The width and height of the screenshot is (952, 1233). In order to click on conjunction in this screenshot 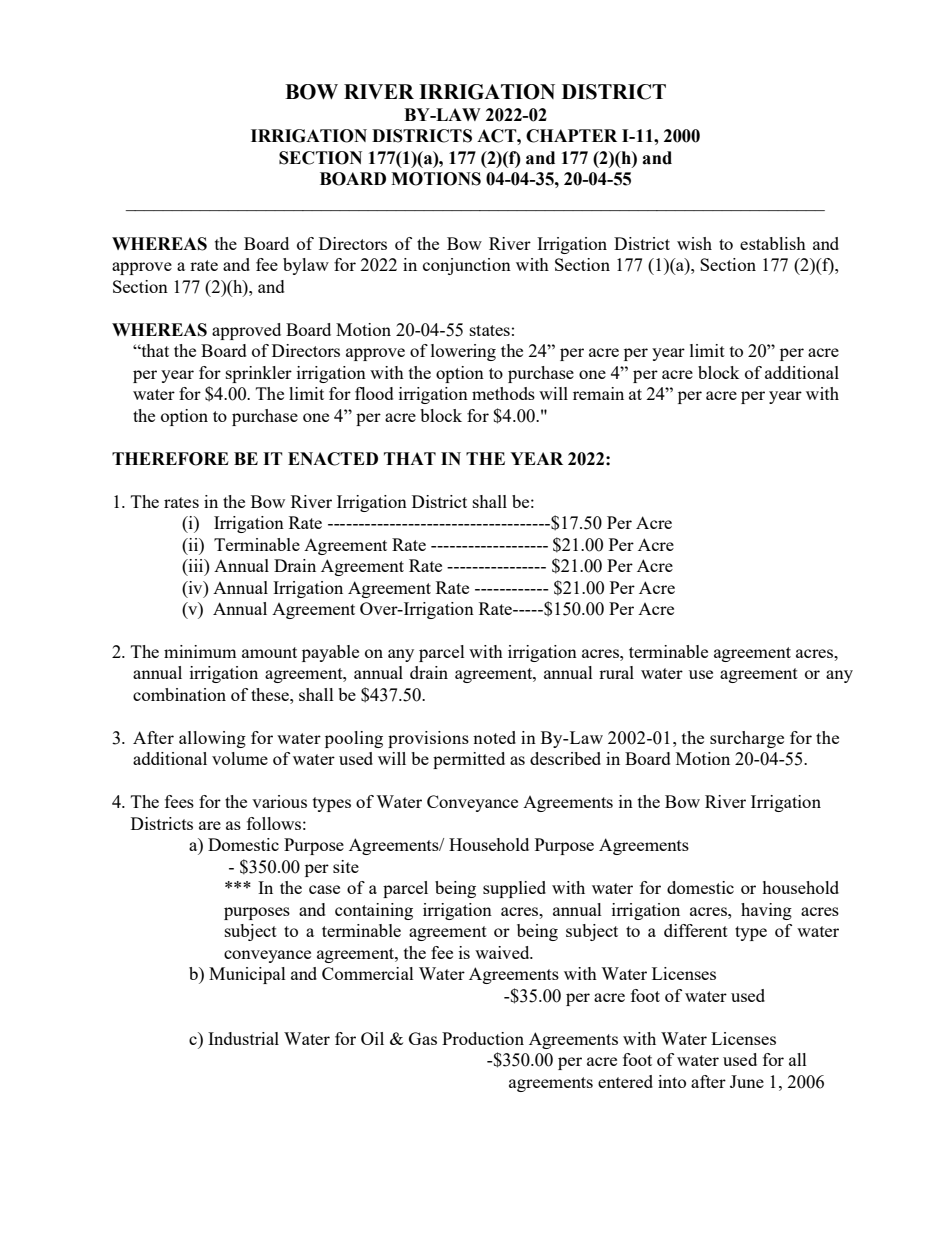, I will do `click(467, 266)`.
